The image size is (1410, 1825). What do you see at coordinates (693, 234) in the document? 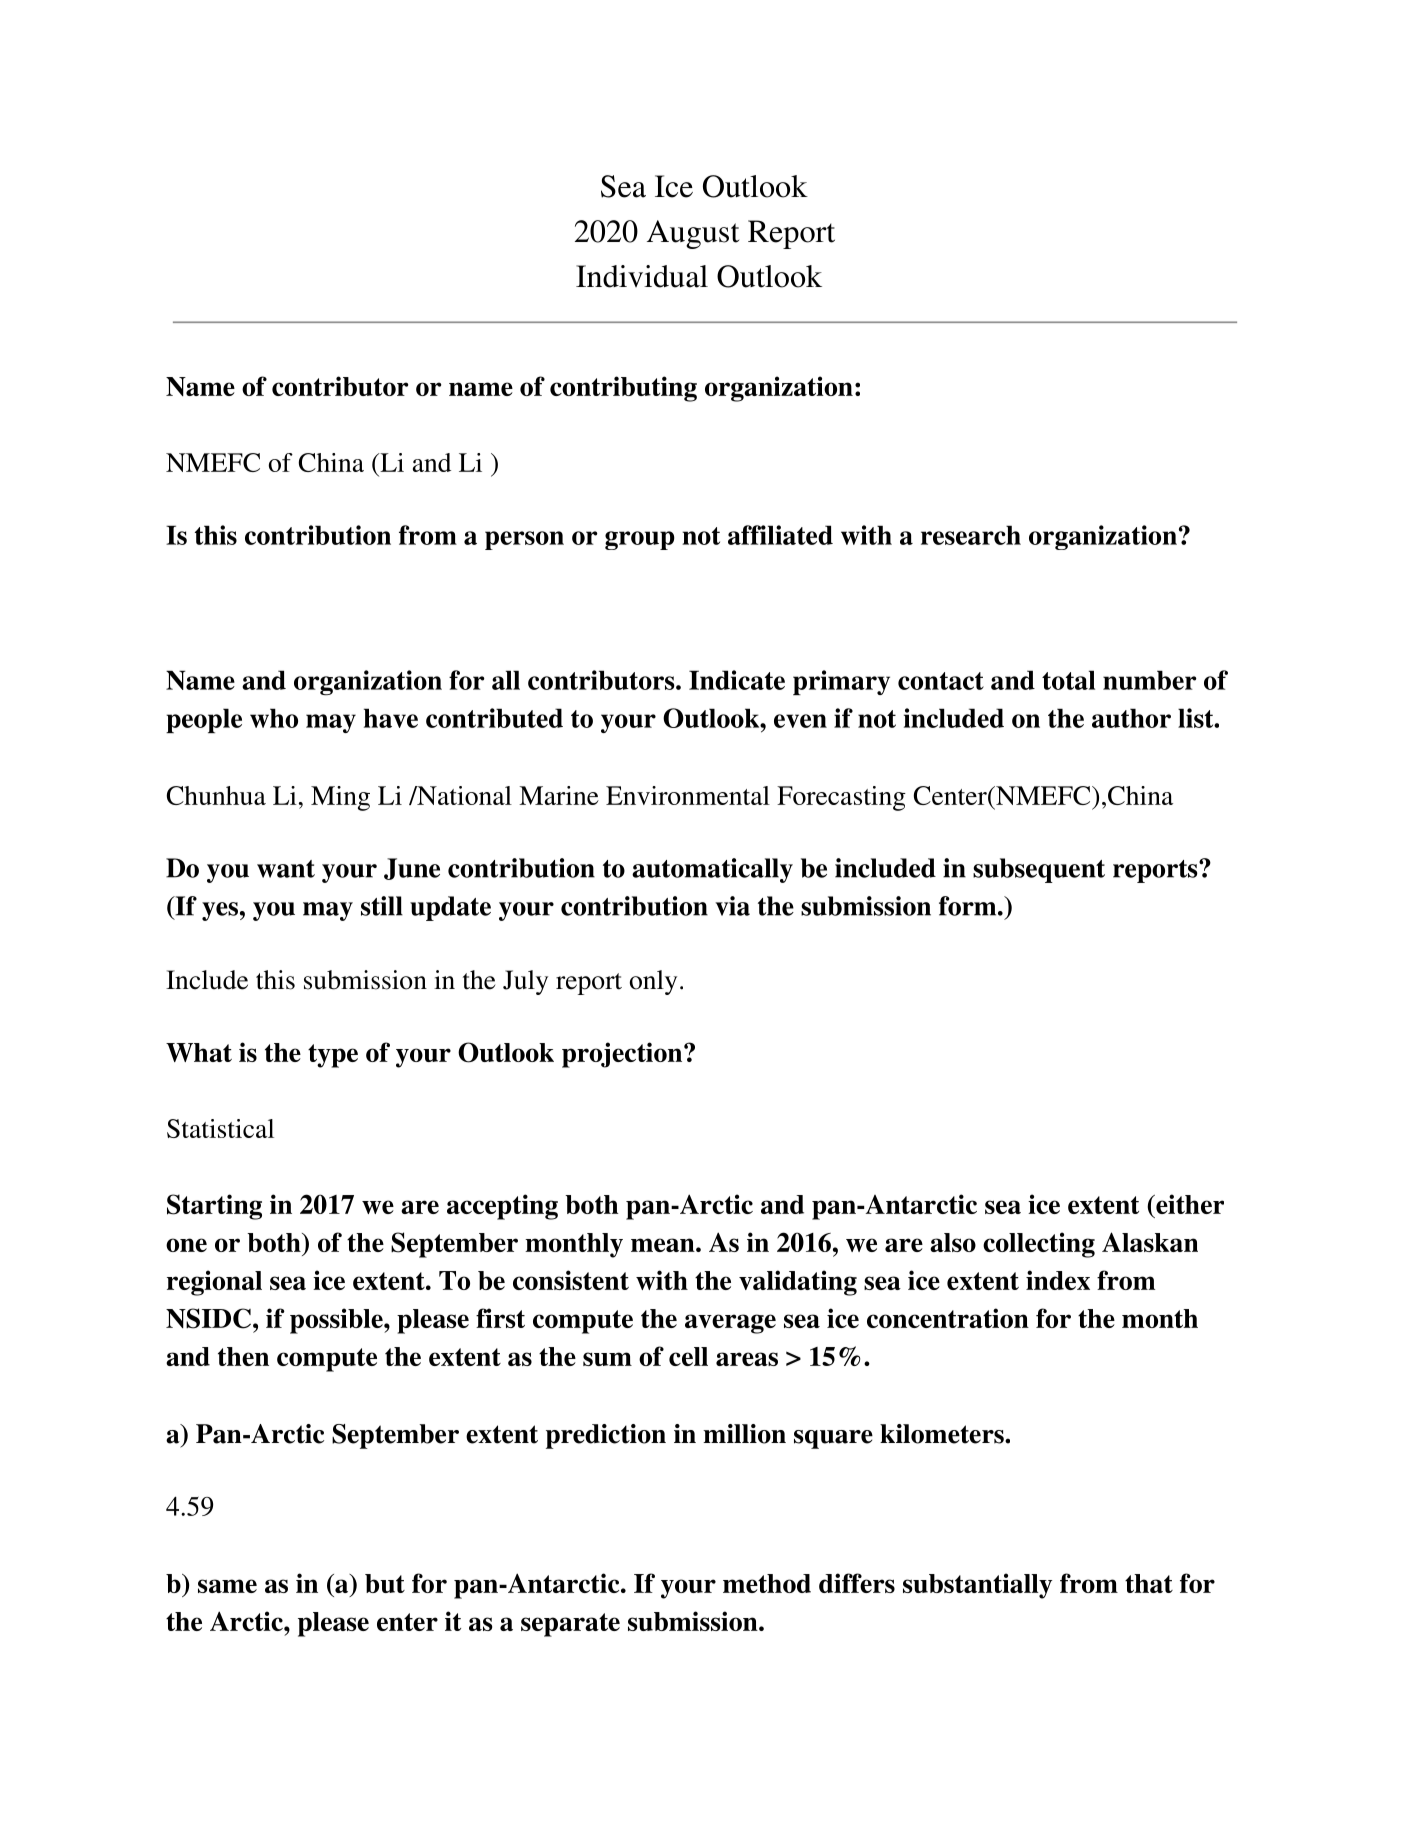
I see `August` at bounding box center [693, 234].
